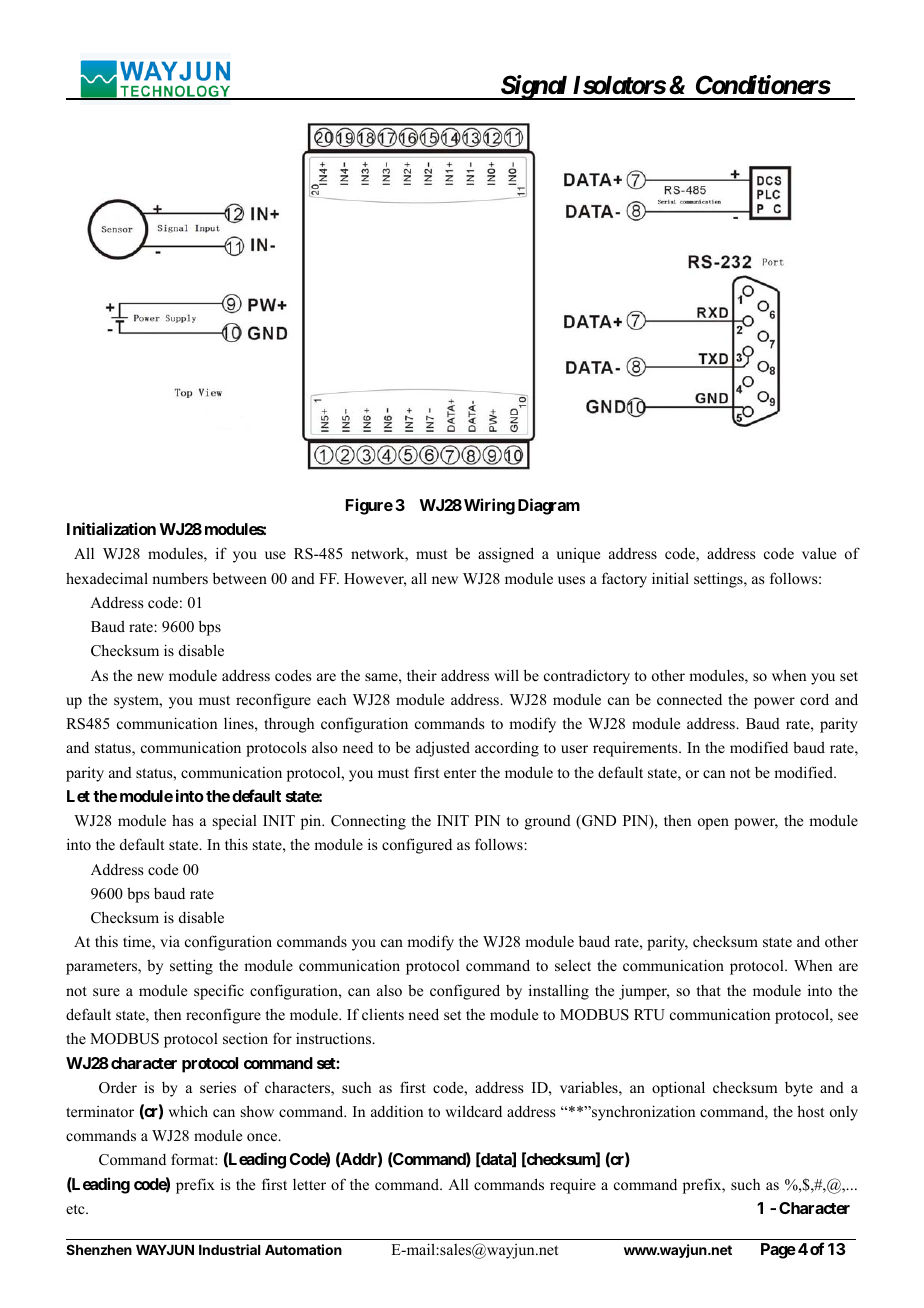 Image resolution: width=924 pixels, height=1308 pixels. I want to click on Industrial, so click(229, 1249).
